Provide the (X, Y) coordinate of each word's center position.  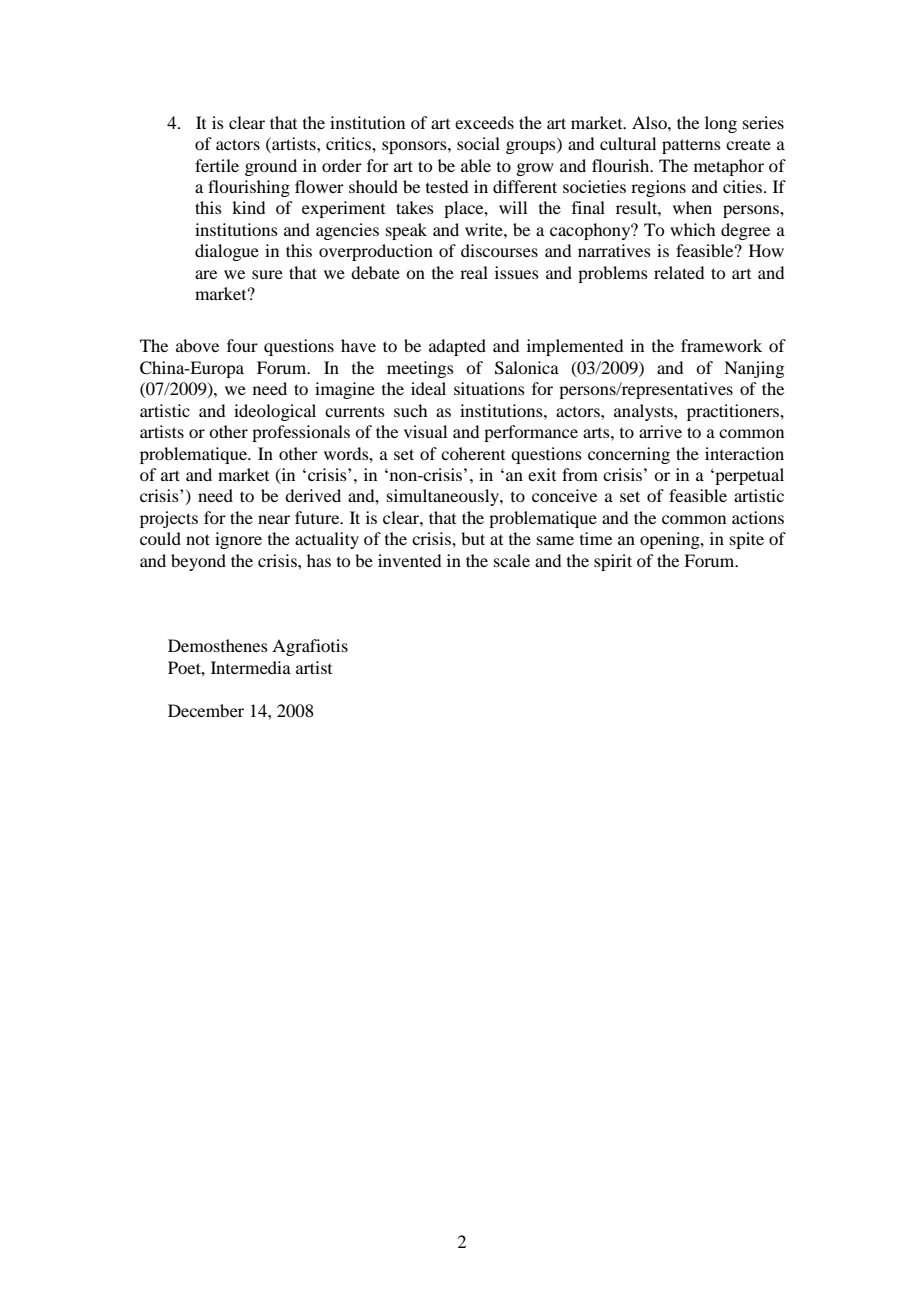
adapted (457, 347)
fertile (217, 165)
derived (313, 495)
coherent (473, 453)
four (242, 345)
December (206, 710)
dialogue (227, 252)
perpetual (748, 476)
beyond (198, 562)
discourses (499, 250)
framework (721, 345)
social (478, 143)
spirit (613, 562)
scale (512, 560)
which (692, 229)
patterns (691, 146)
